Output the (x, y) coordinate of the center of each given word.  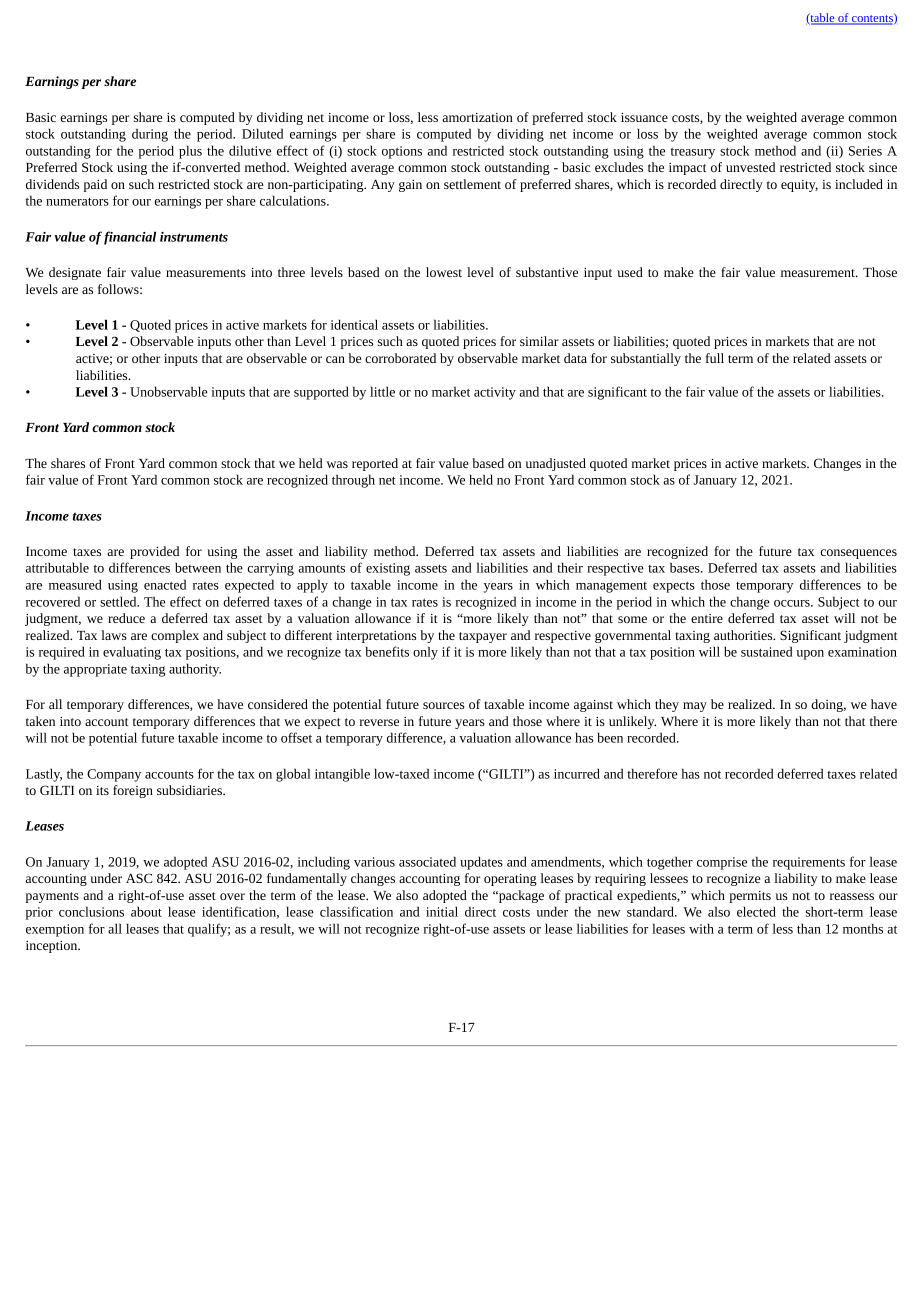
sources (444, 705)
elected (756, 911)
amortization (477, 117)
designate (75, 273)
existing (388, 569)
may (695, 707)
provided (154, 552)
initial (442, 911)
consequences (858, 554)
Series (865, 151)
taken (40, 721)
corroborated (400, 358)
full (715, 358)
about (146, 911)
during (150, 135)
